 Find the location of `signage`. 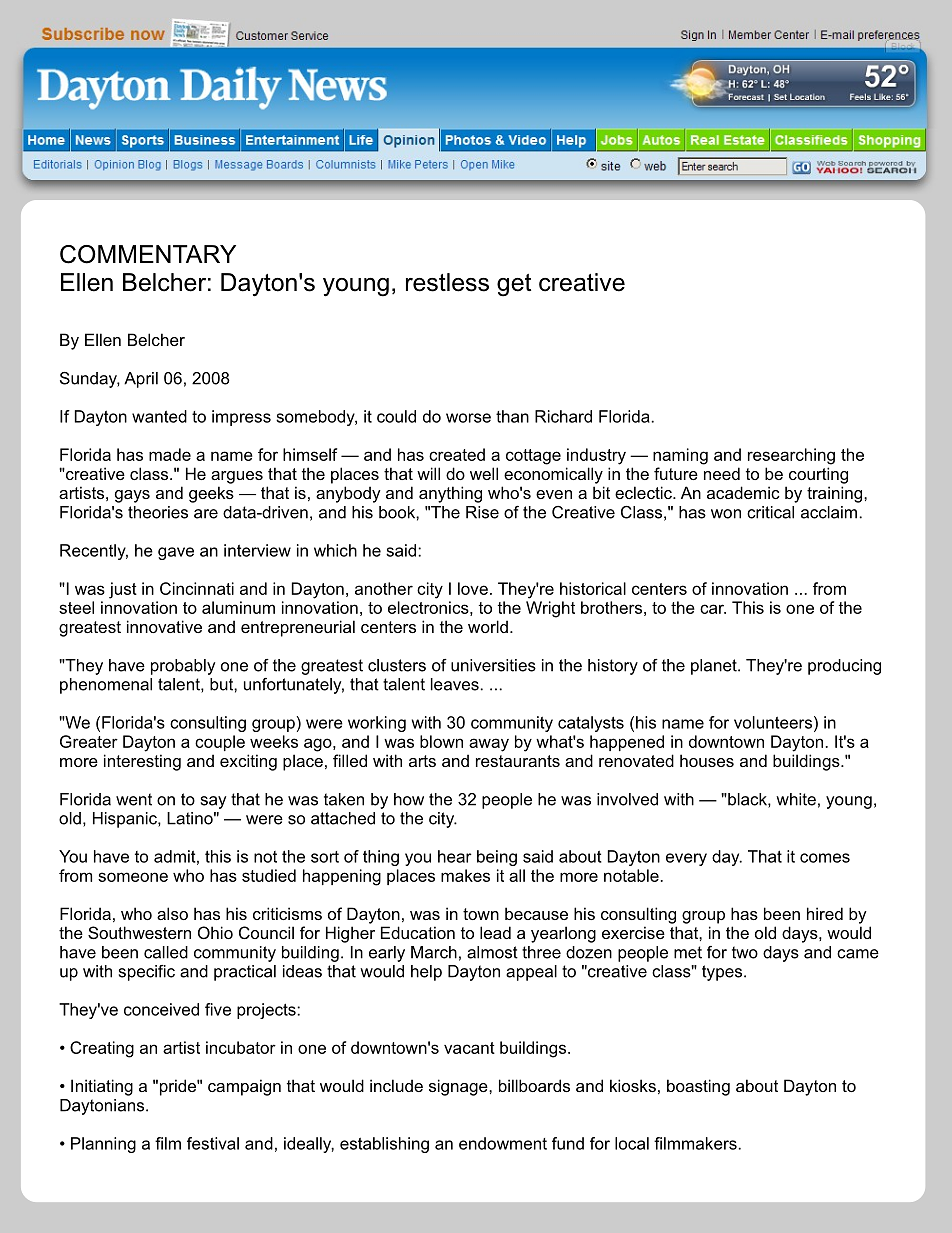

signage is located at coordinates (459, 1087).
